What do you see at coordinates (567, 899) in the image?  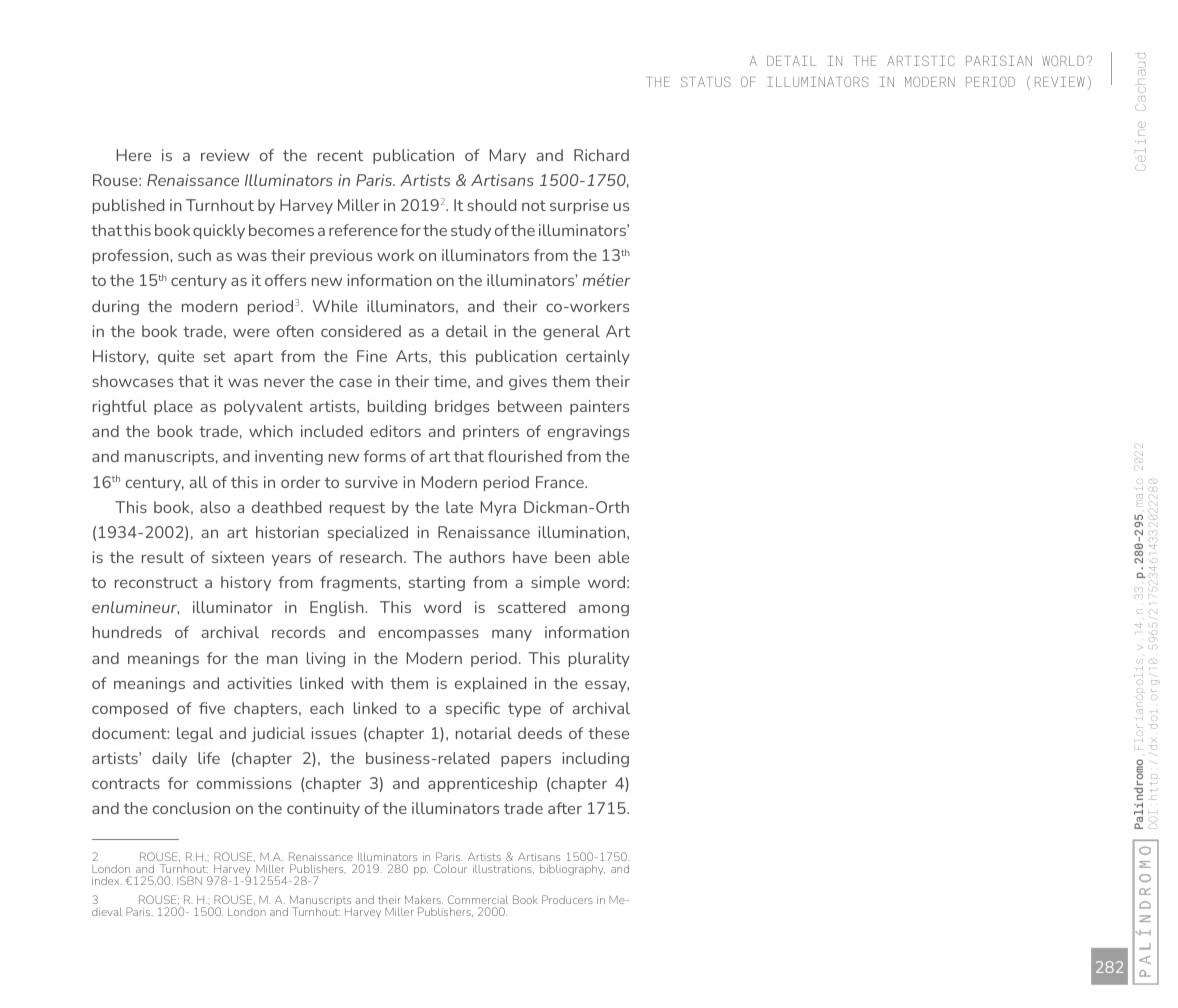 I see `Producers` at bounding box center [567, 899].
